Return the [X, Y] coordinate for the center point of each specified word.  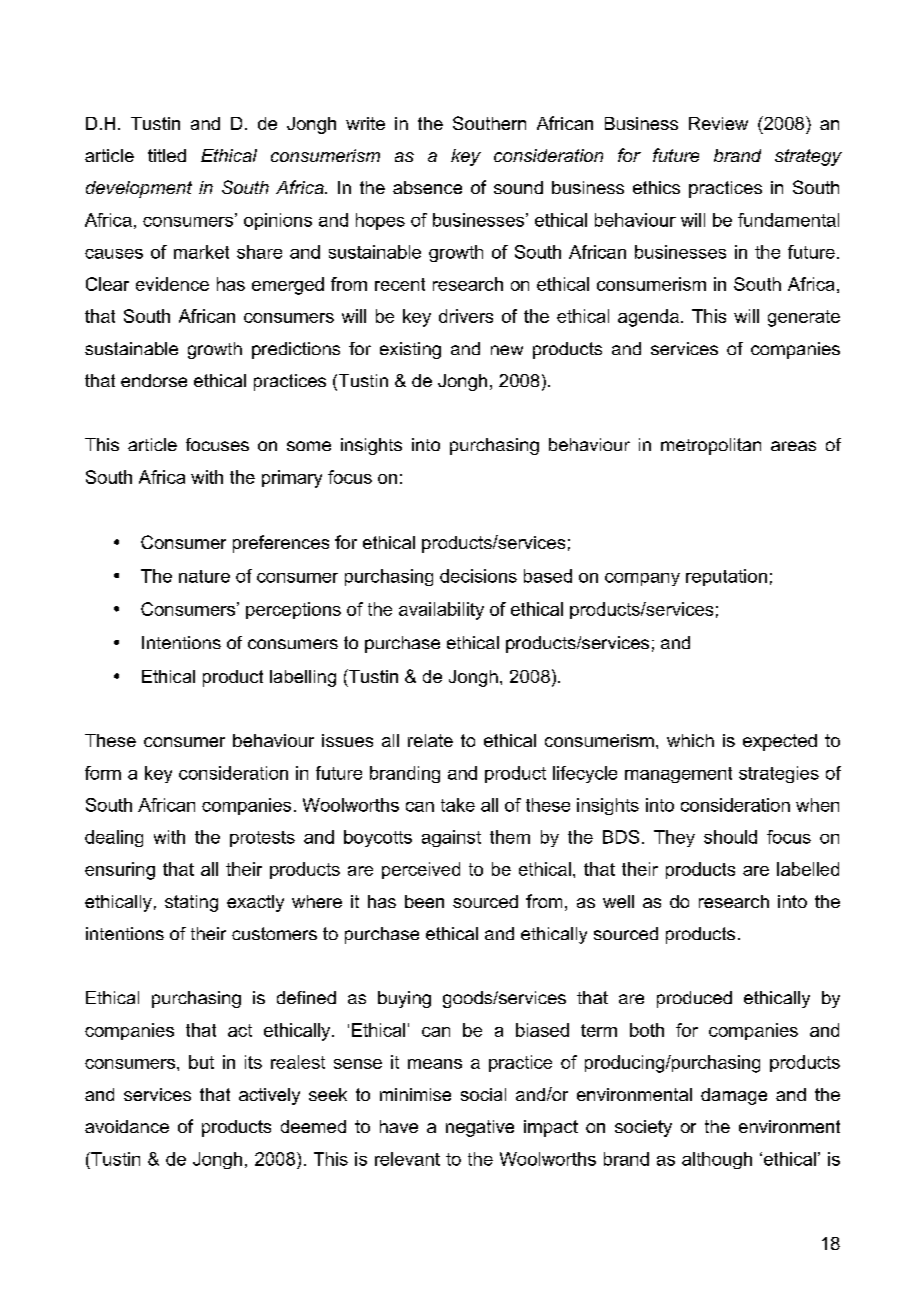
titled [167, 155]
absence [427, 187]
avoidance [127, 1126]
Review [718, 123]
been [424, 901]
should [730, 837]
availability [441, 611]
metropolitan [711, 446]
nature [204, 576]
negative [480, 1128]
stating [191, 903]
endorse [154, 380]
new [507, 350]
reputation [726, 577]
